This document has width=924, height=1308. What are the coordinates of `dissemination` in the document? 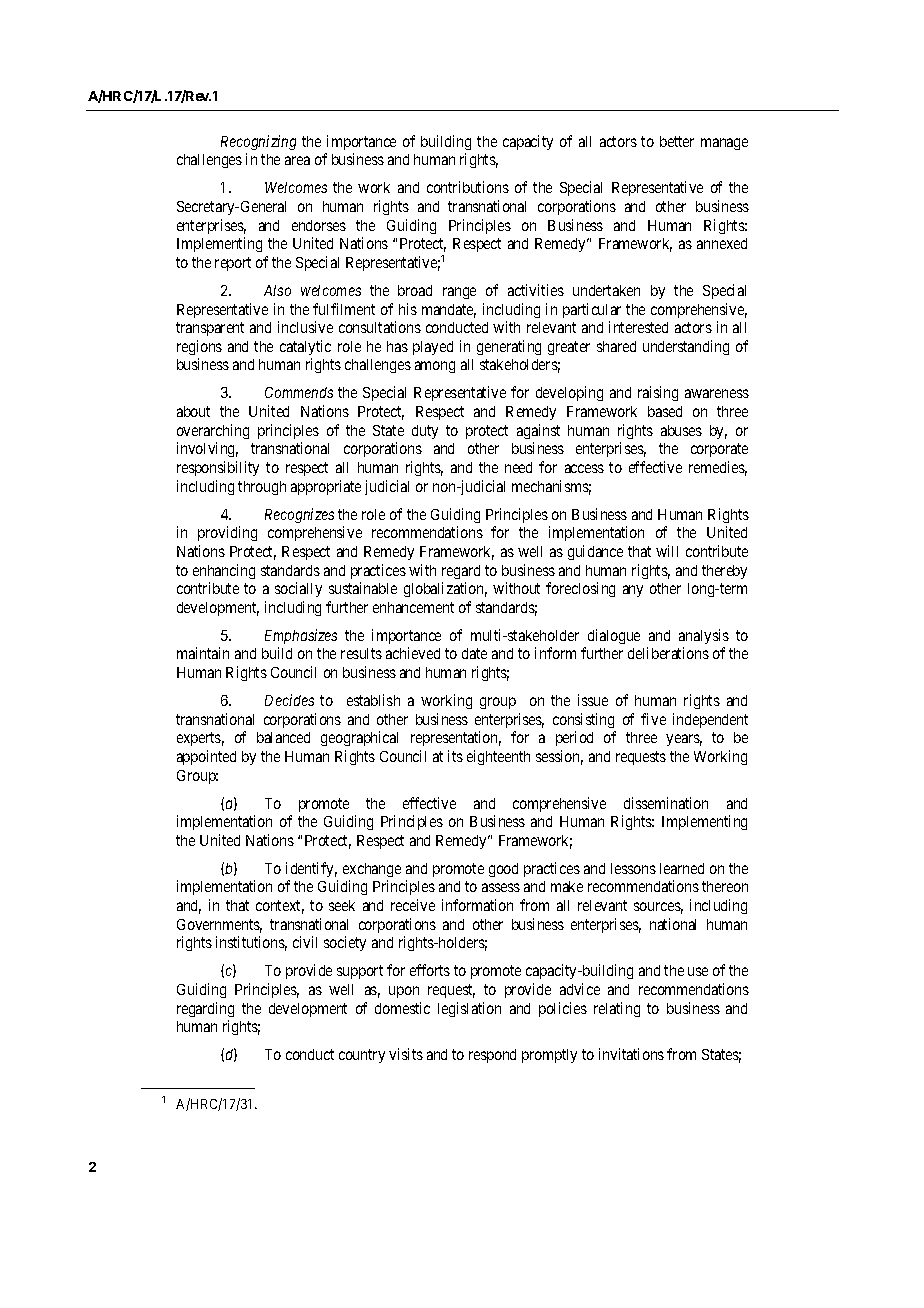 It's located at (666, 803).
